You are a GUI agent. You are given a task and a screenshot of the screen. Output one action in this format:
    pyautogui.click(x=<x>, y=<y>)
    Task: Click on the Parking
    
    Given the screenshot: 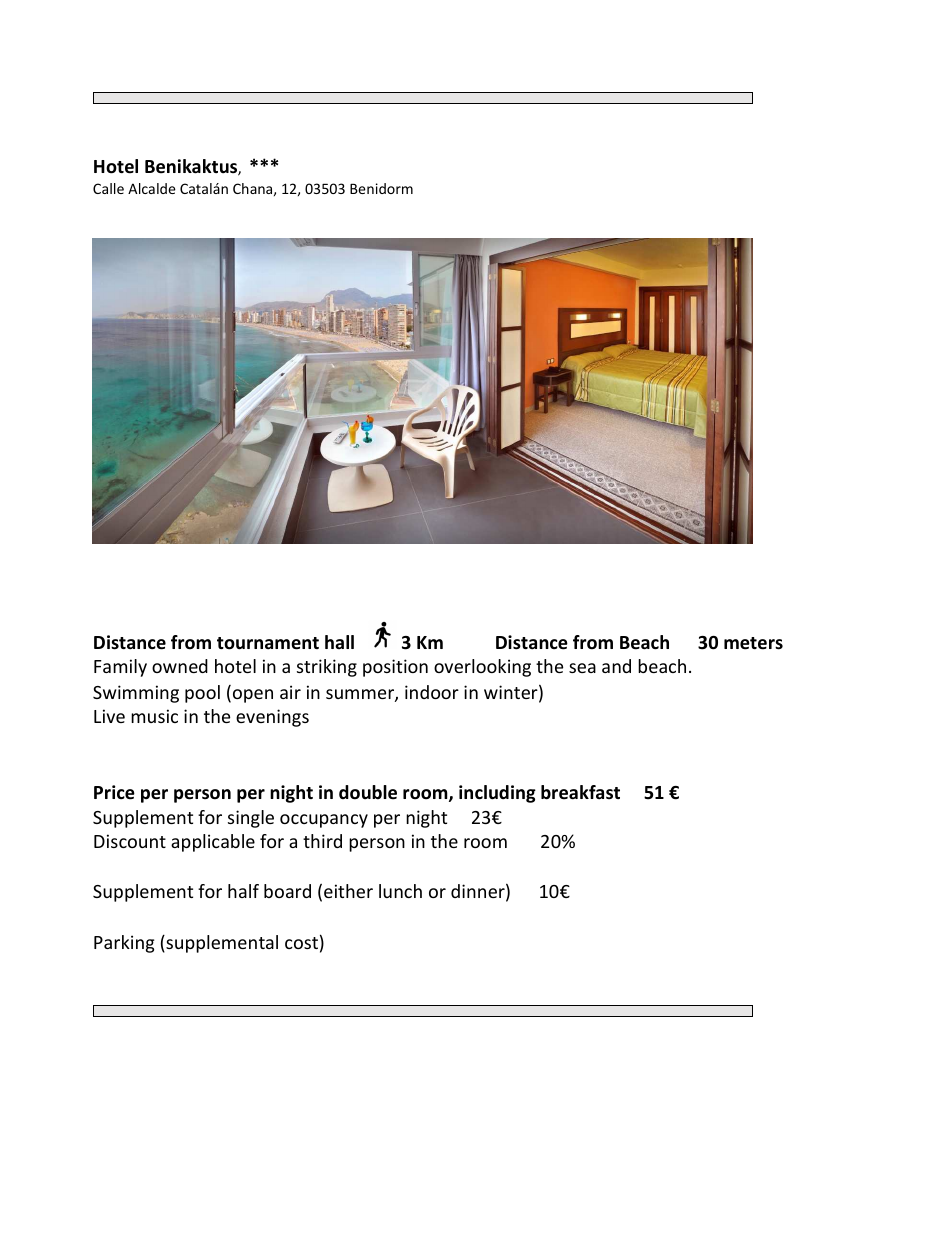 What is the action you would take?
    pyautogui.click(x=124, y=944)
